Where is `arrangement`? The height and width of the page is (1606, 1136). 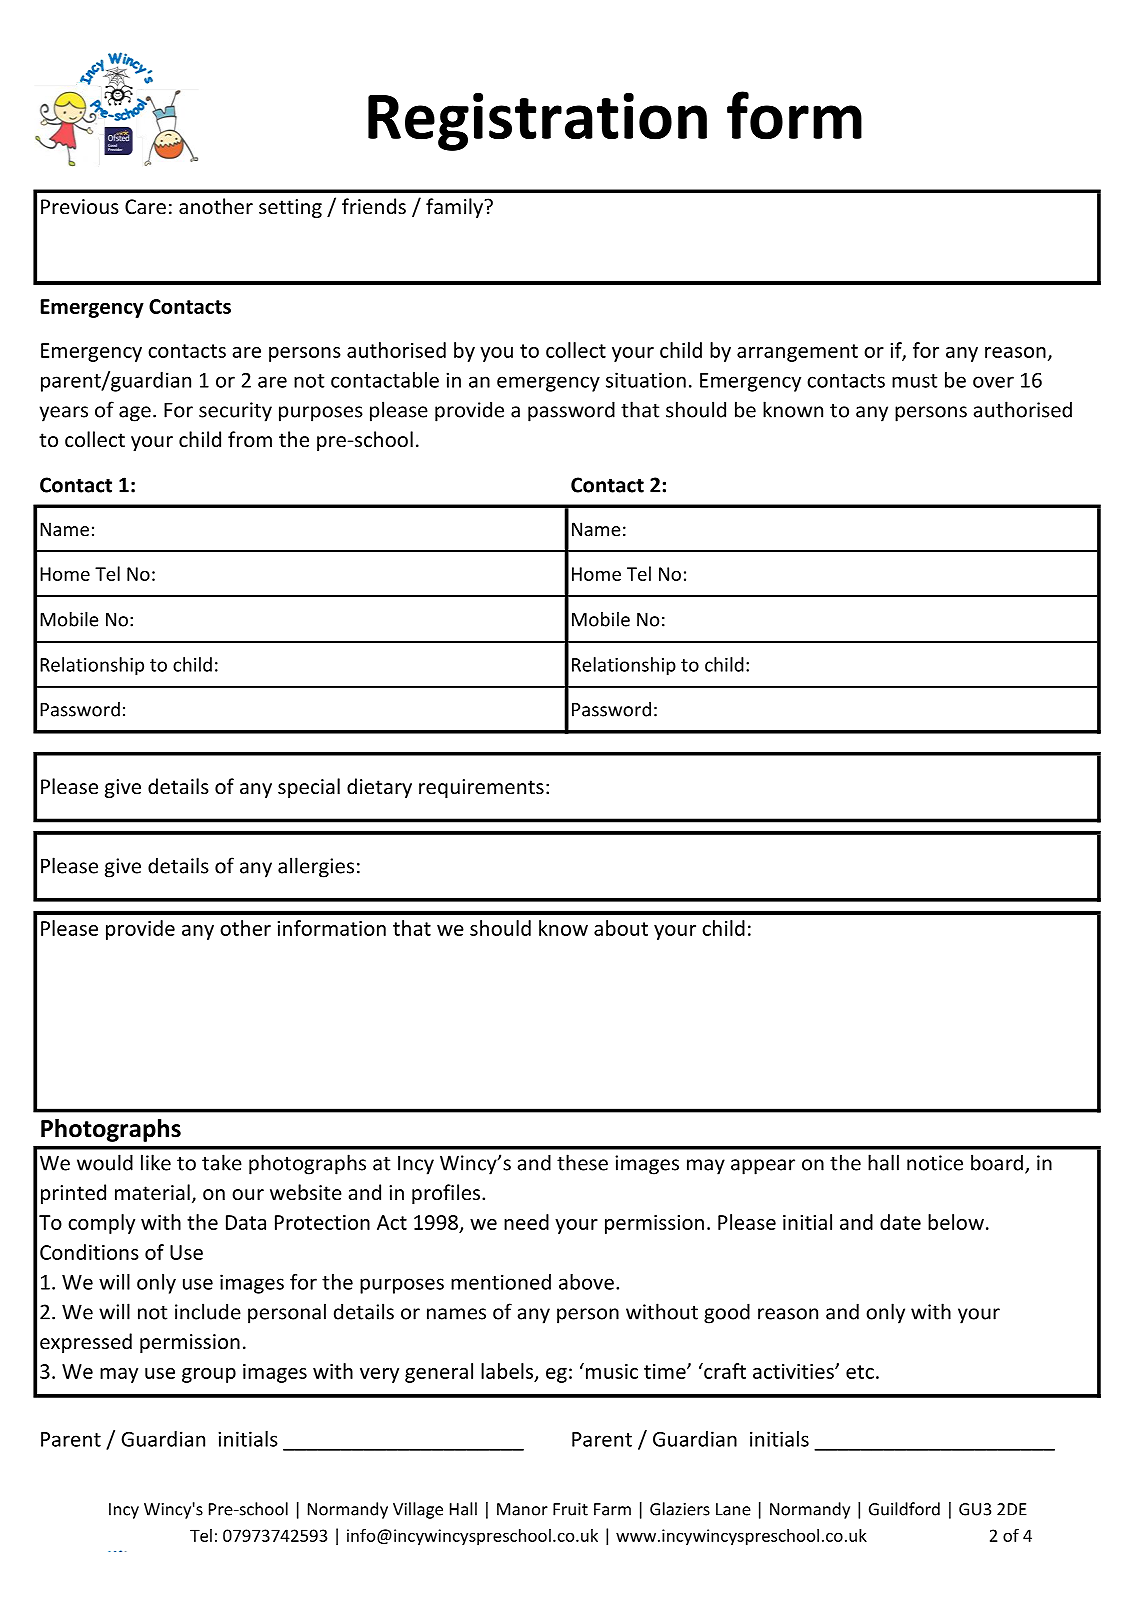
arrangement is located at coordinates (797, 353).
